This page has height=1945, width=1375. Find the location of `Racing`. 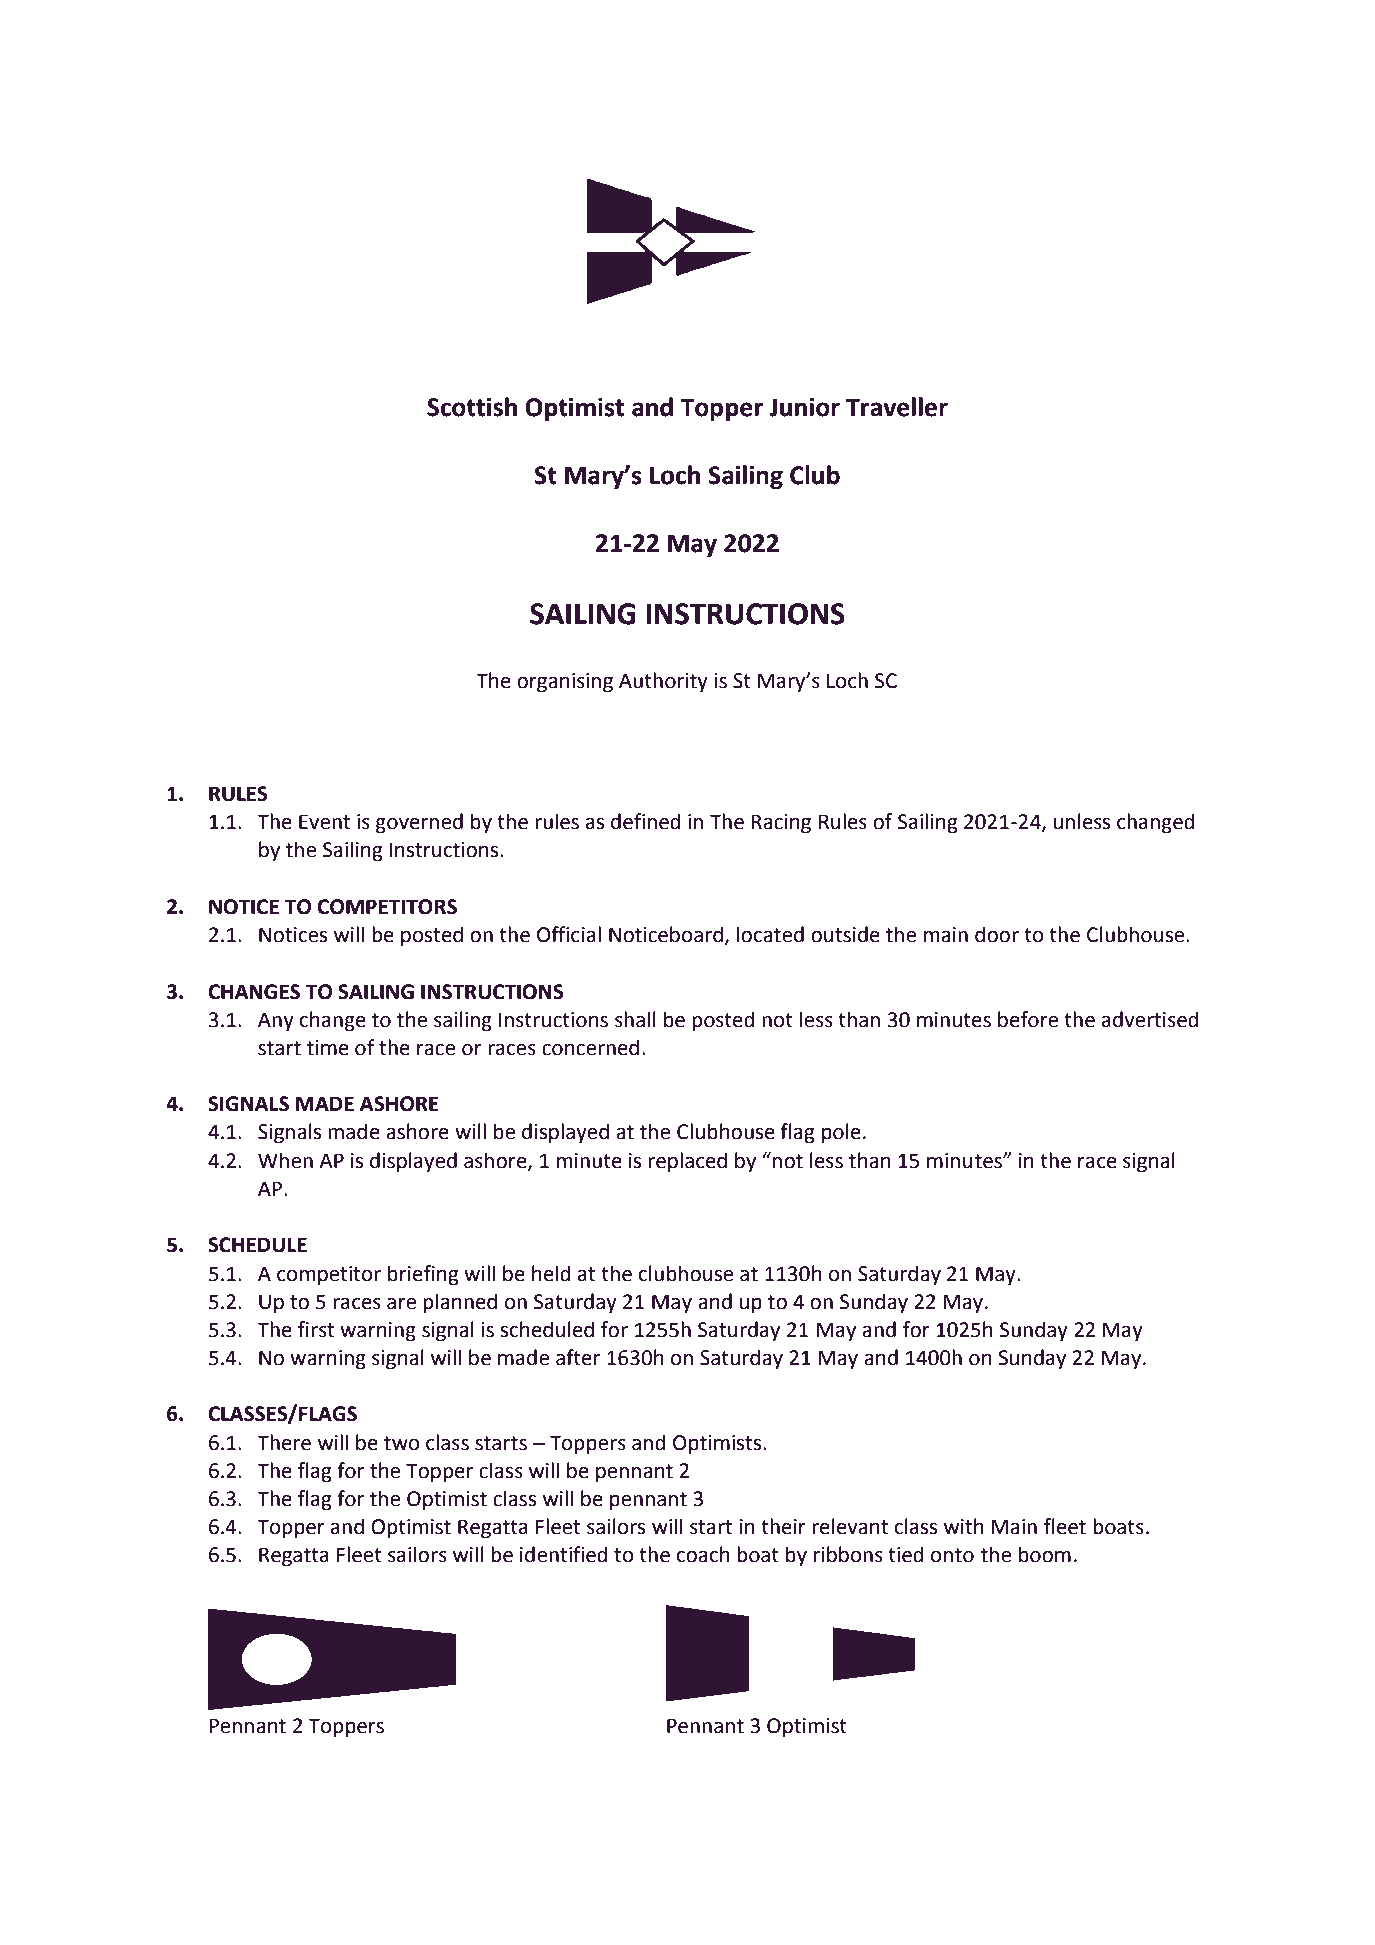

Racing is located at coordinates (781, 824).
